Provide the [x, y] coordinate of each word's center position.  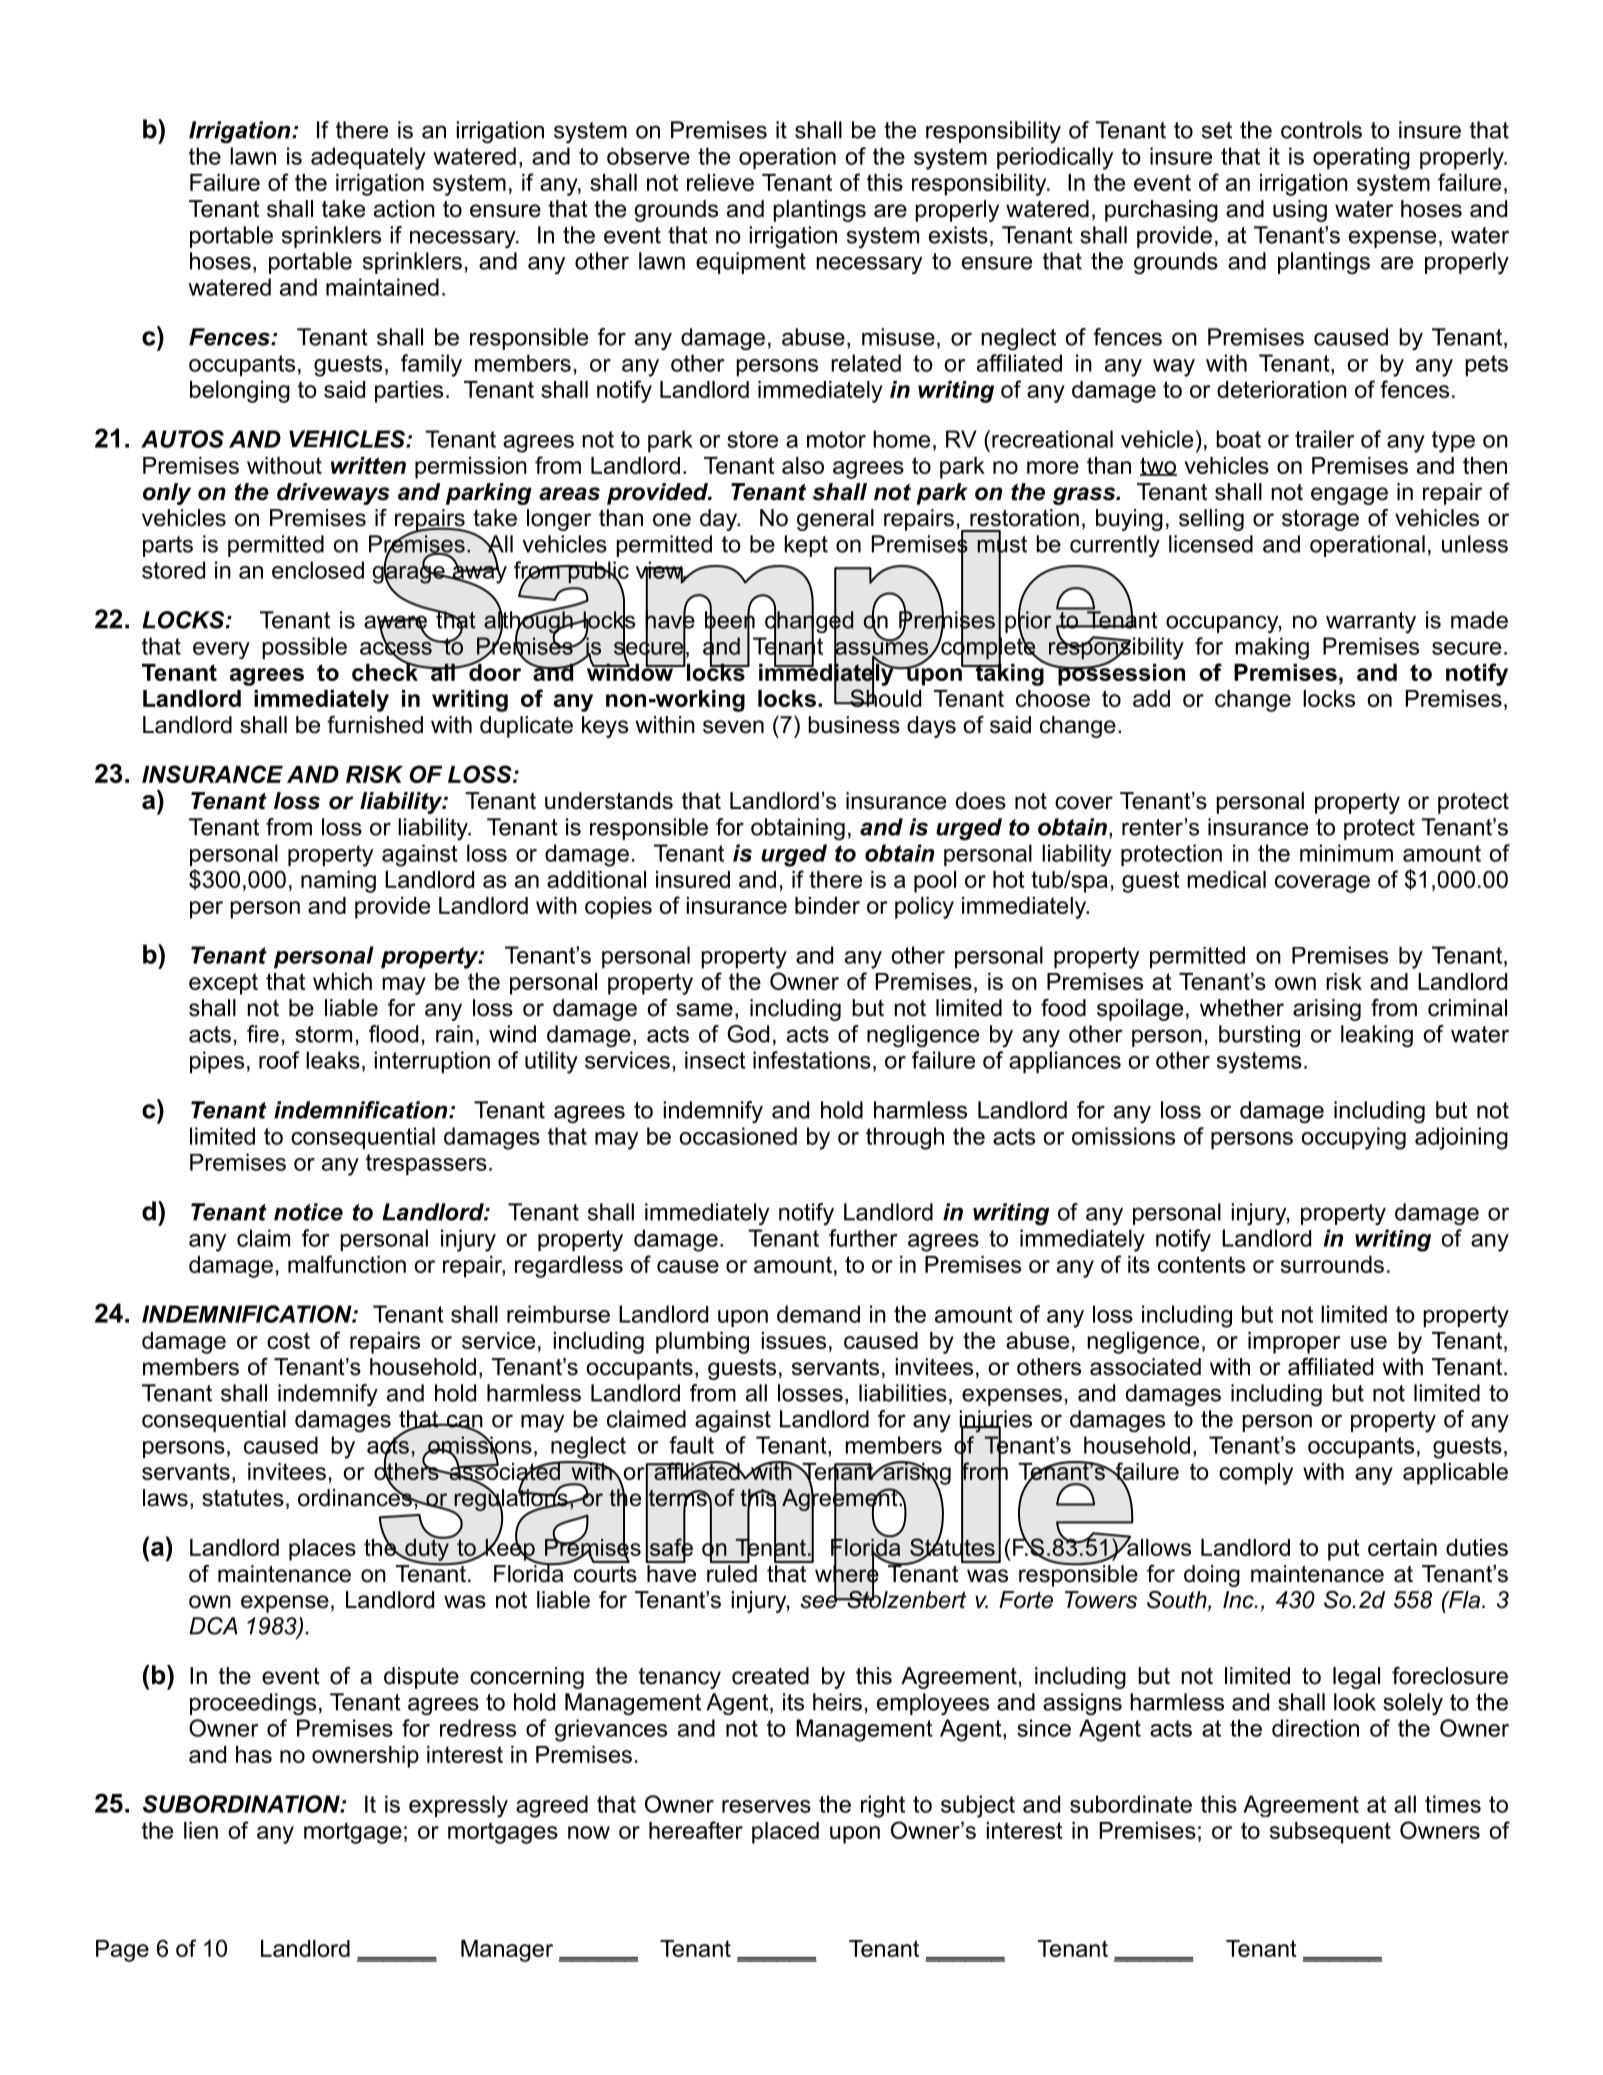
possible [304, 648]
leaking [1377, 1036]
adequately [368, 158]
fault [691, 1445]
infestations [812, 1060]
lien [201, 1830]
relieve [720, 182]
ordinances [356, 1497]
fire [263, 1034]
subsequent [1330, 1833]
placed [785, 1833]
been [730, 620]
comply [1256, 1474]
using [1300, 211]
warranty [1371, 622]
